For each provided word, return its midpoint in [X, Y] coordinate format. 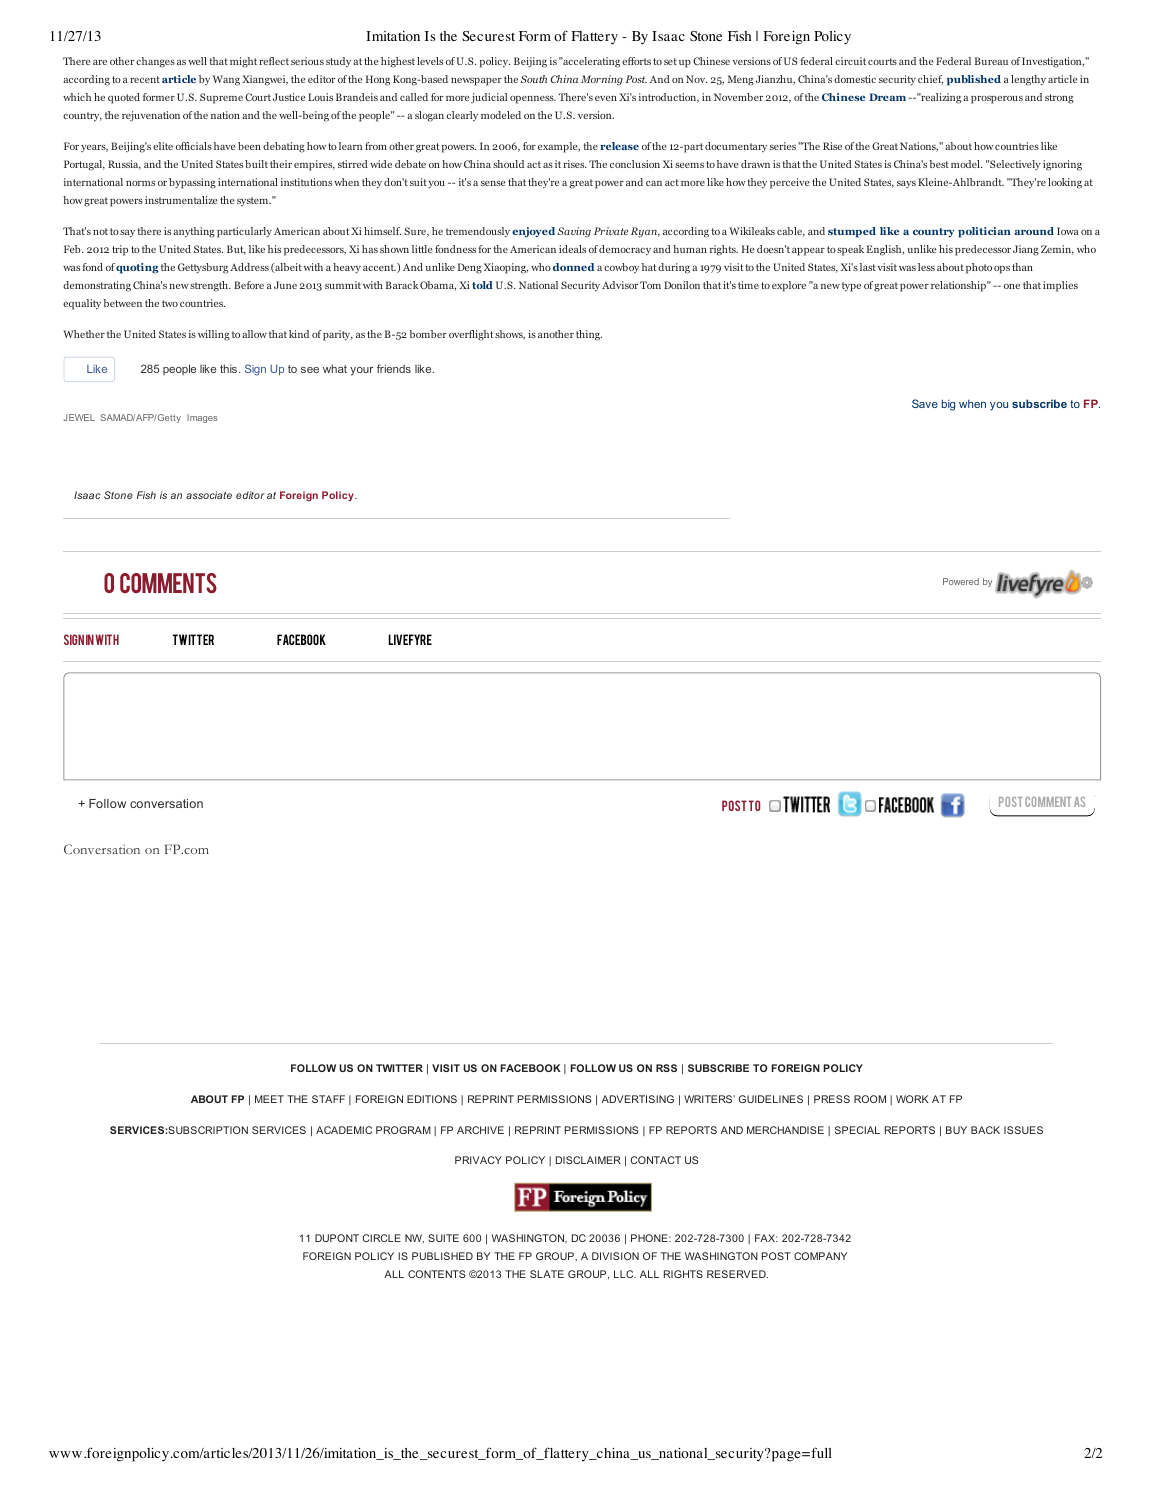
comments [168, 583]
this [230, 368]
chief [930, 80]
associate [209, 495]
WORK [912, 1099]
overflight [471, 335]
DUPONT [337, 1238]
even [606, 98]
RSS [666, 1068]
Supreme [221, 98]
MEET [269, 1099]
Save [925, 403]
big [948, 405]
